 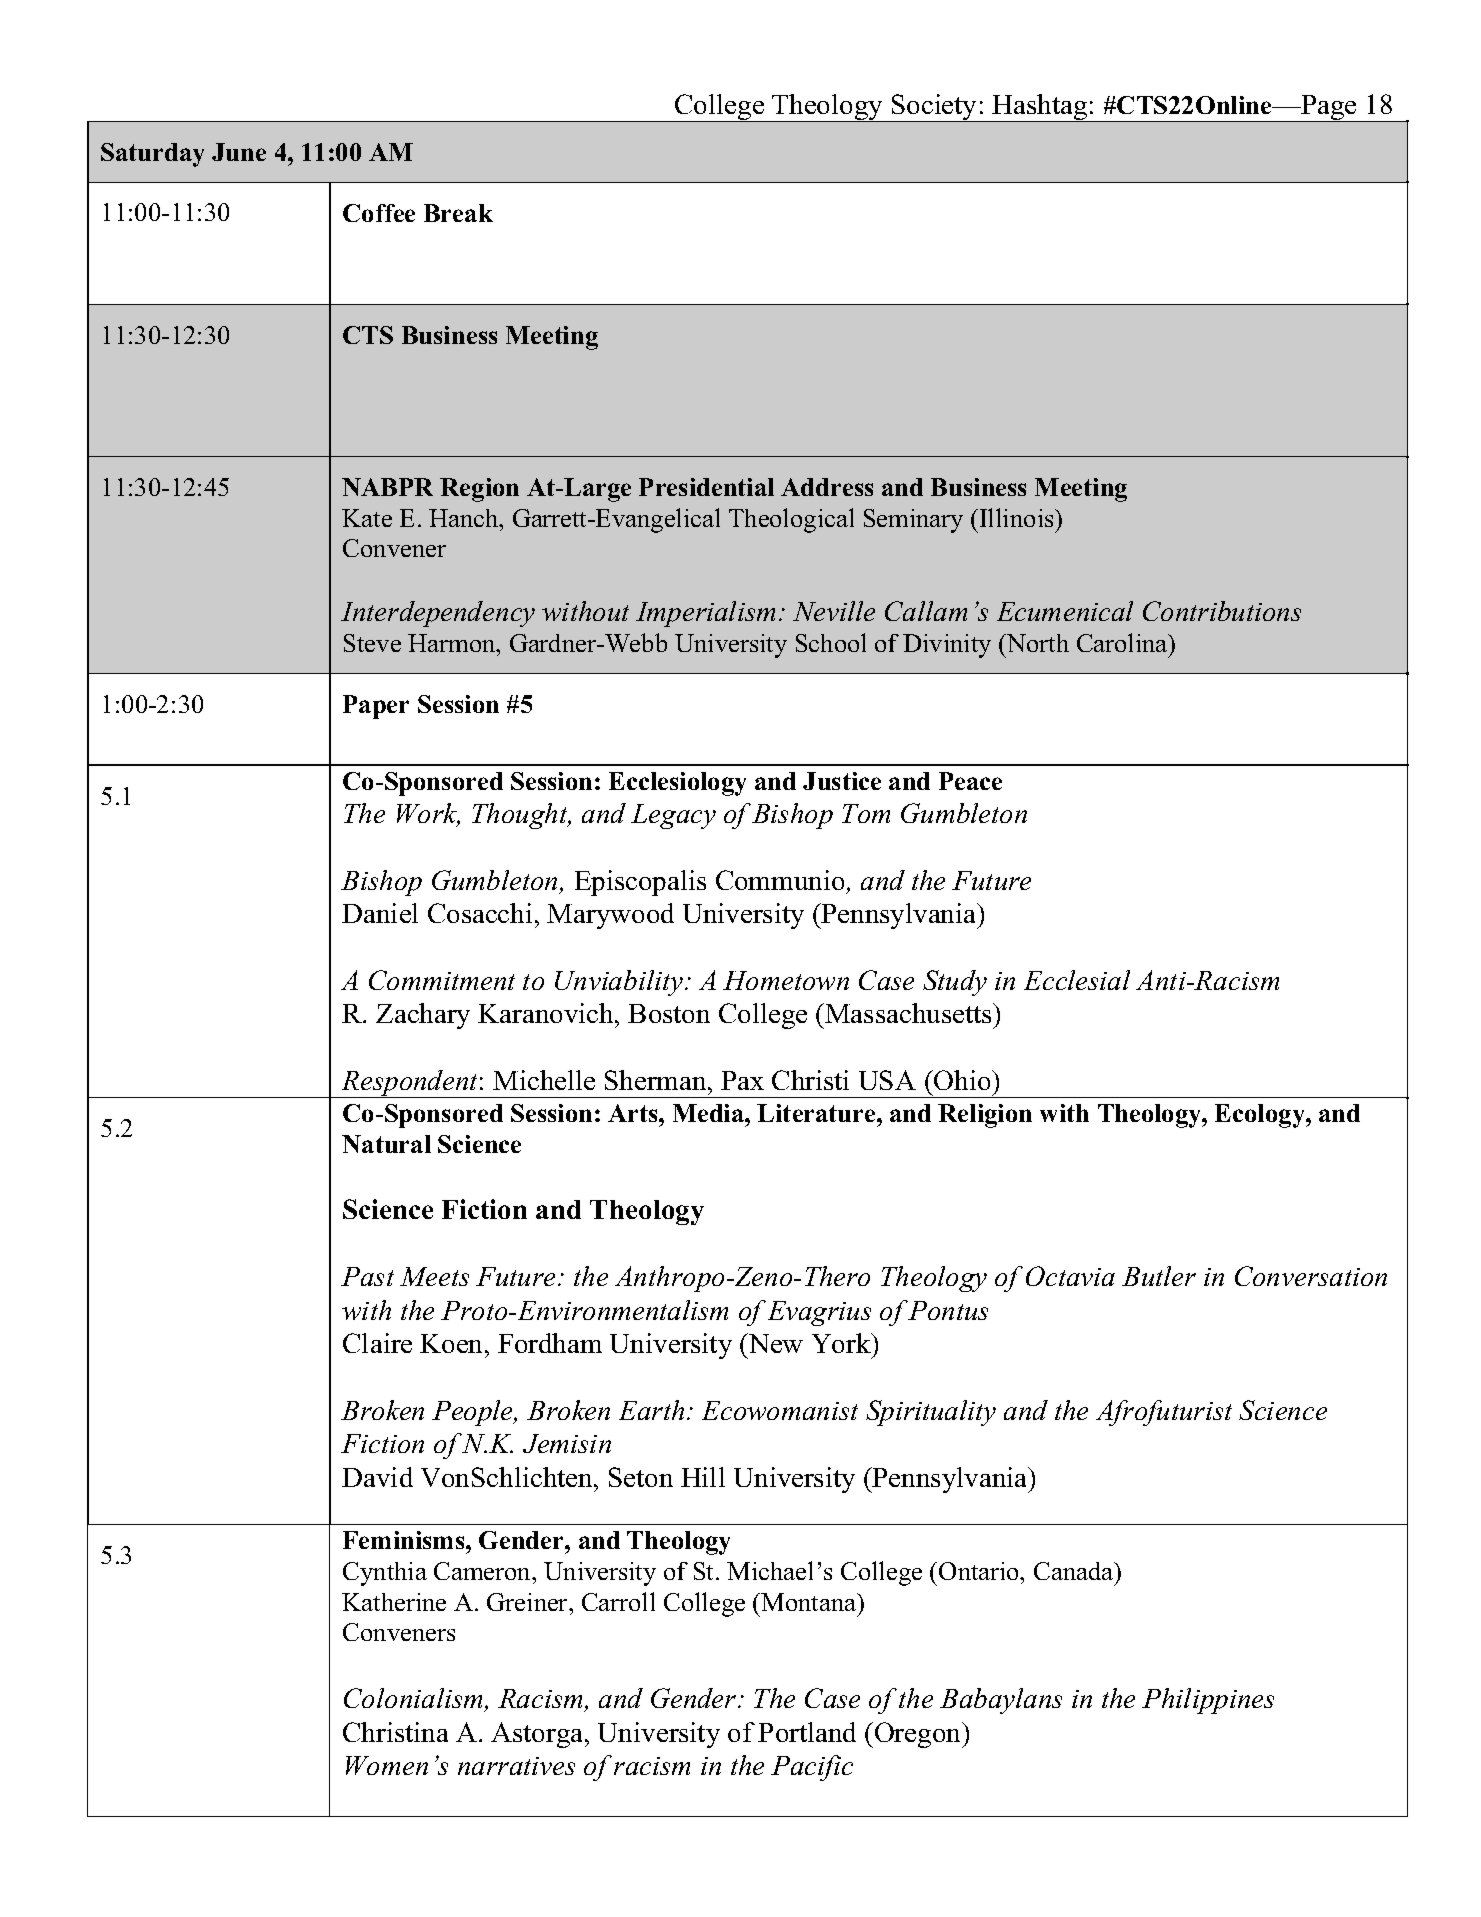 I want to click on June, so click(x=239, y=152).
